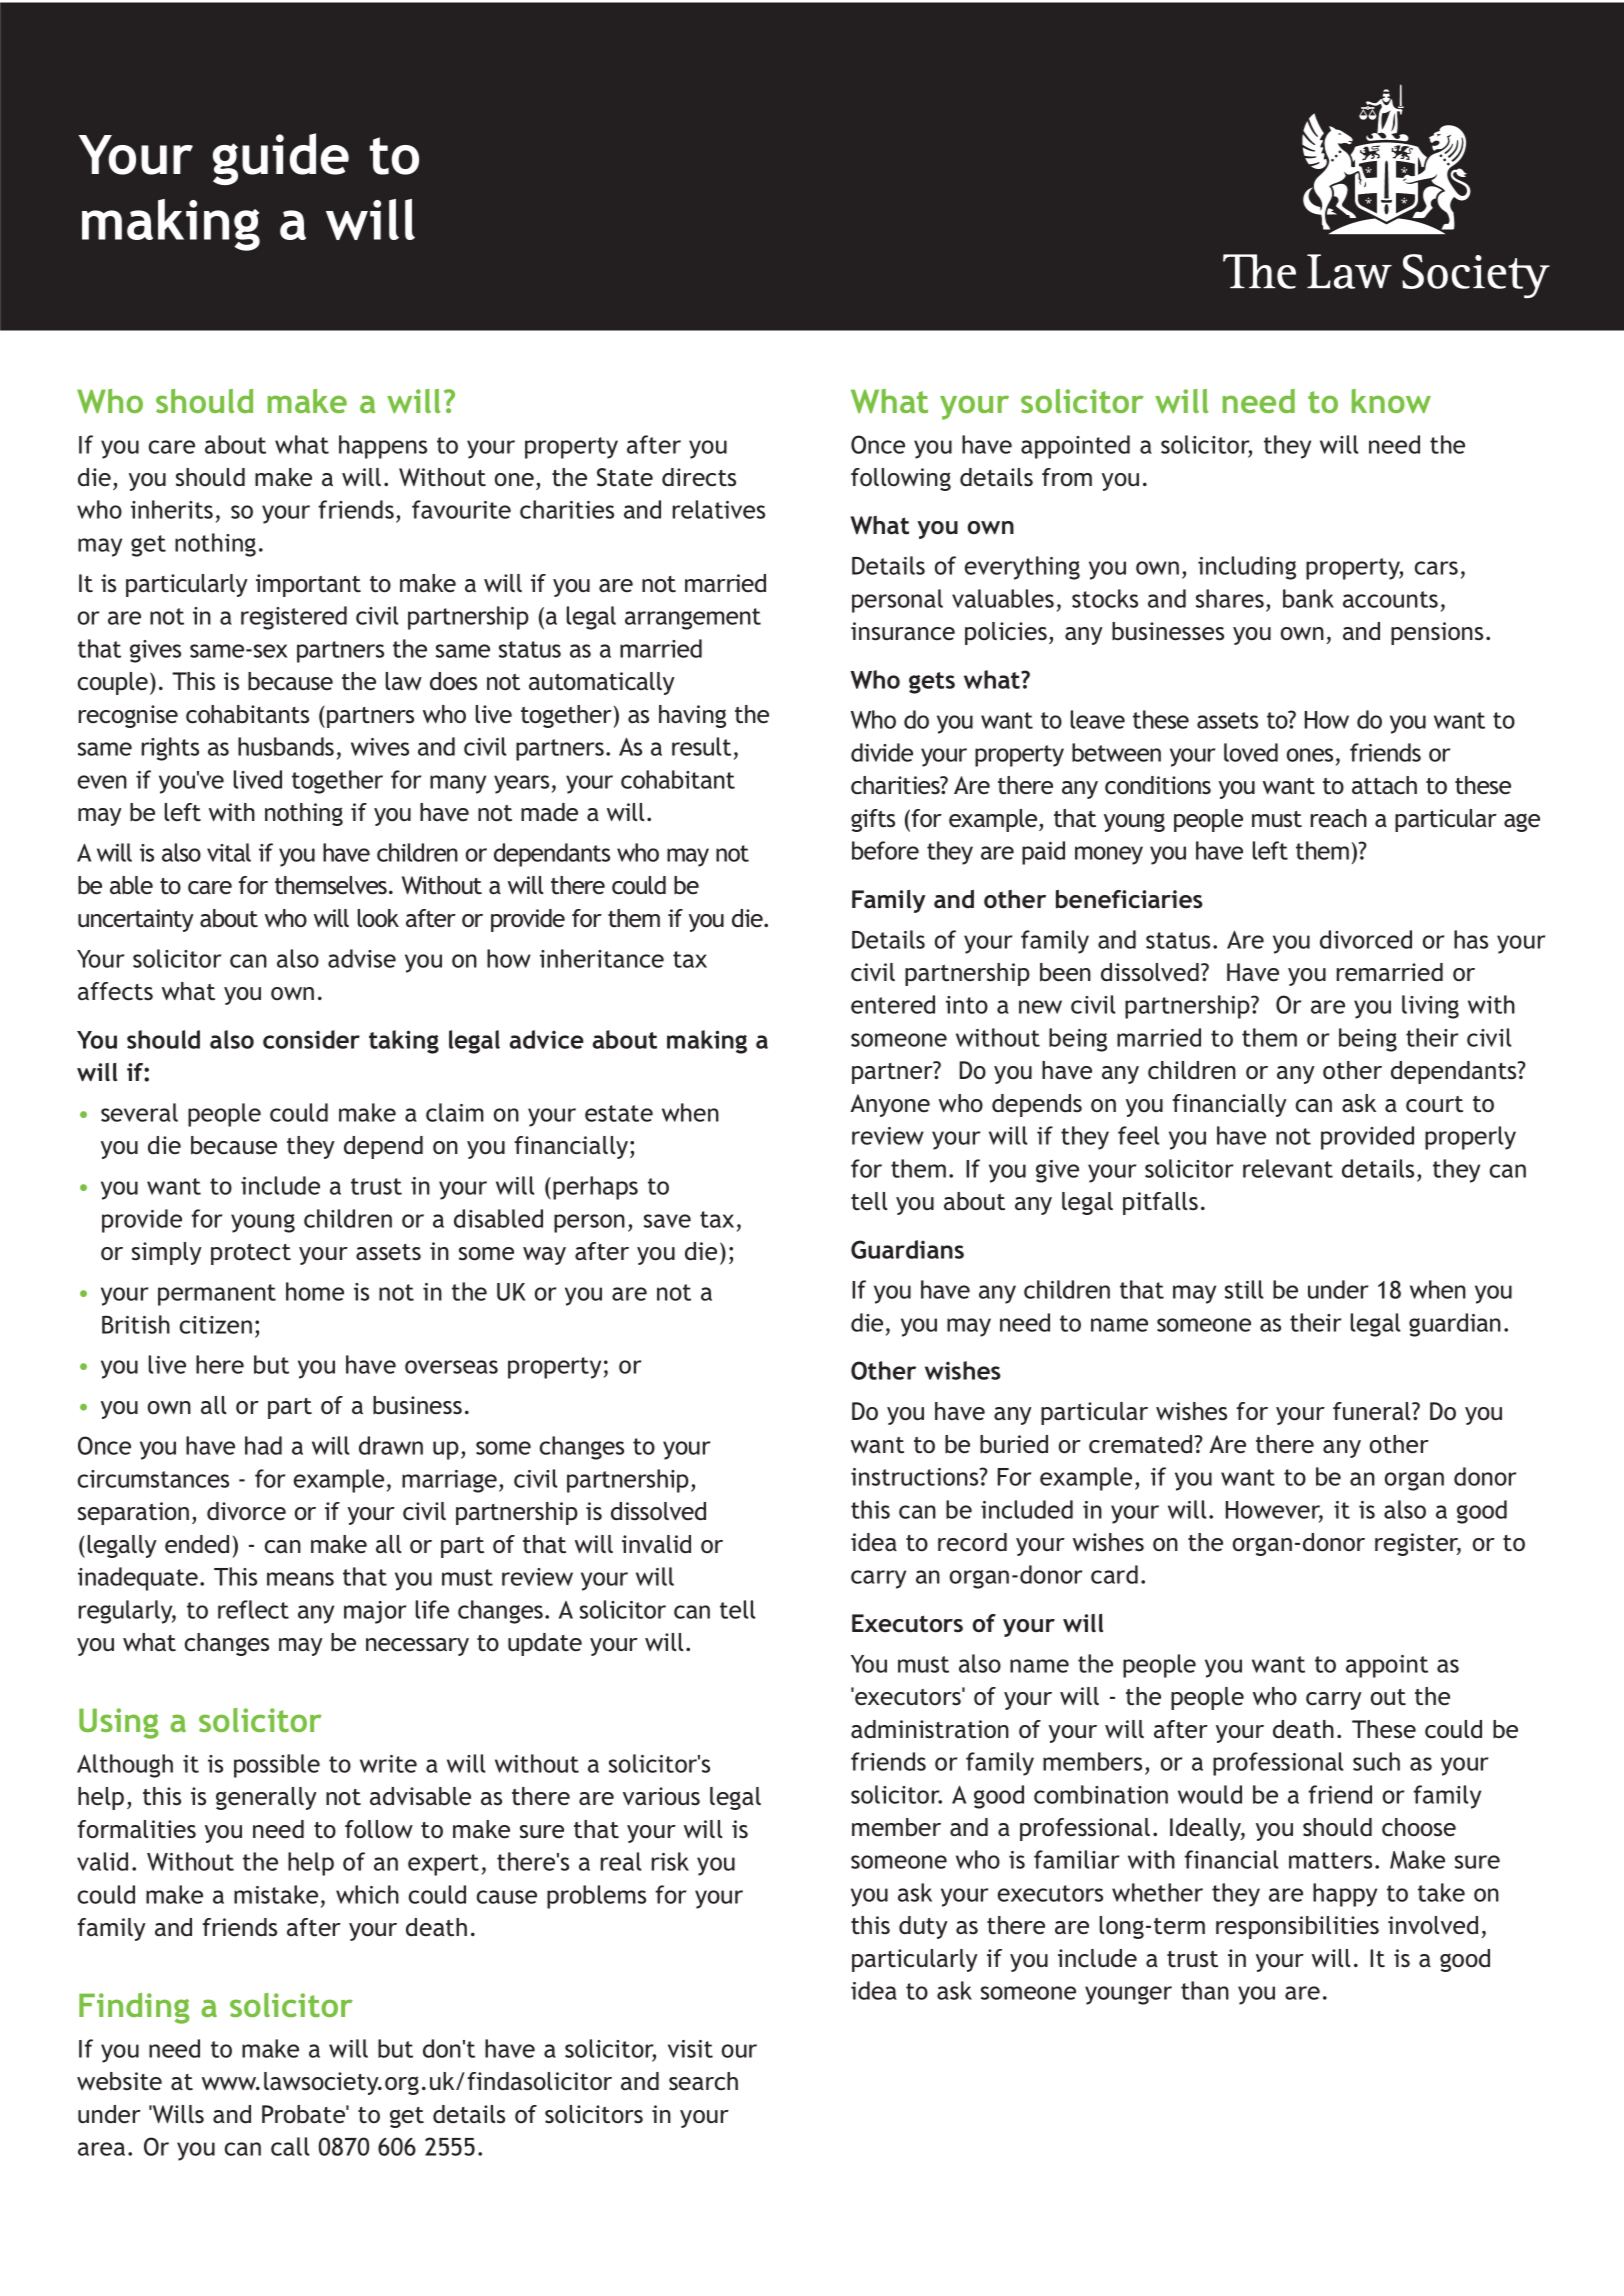 The width and height of the page is (1624, 2296). I want to click on know, so click(1391, 401).
